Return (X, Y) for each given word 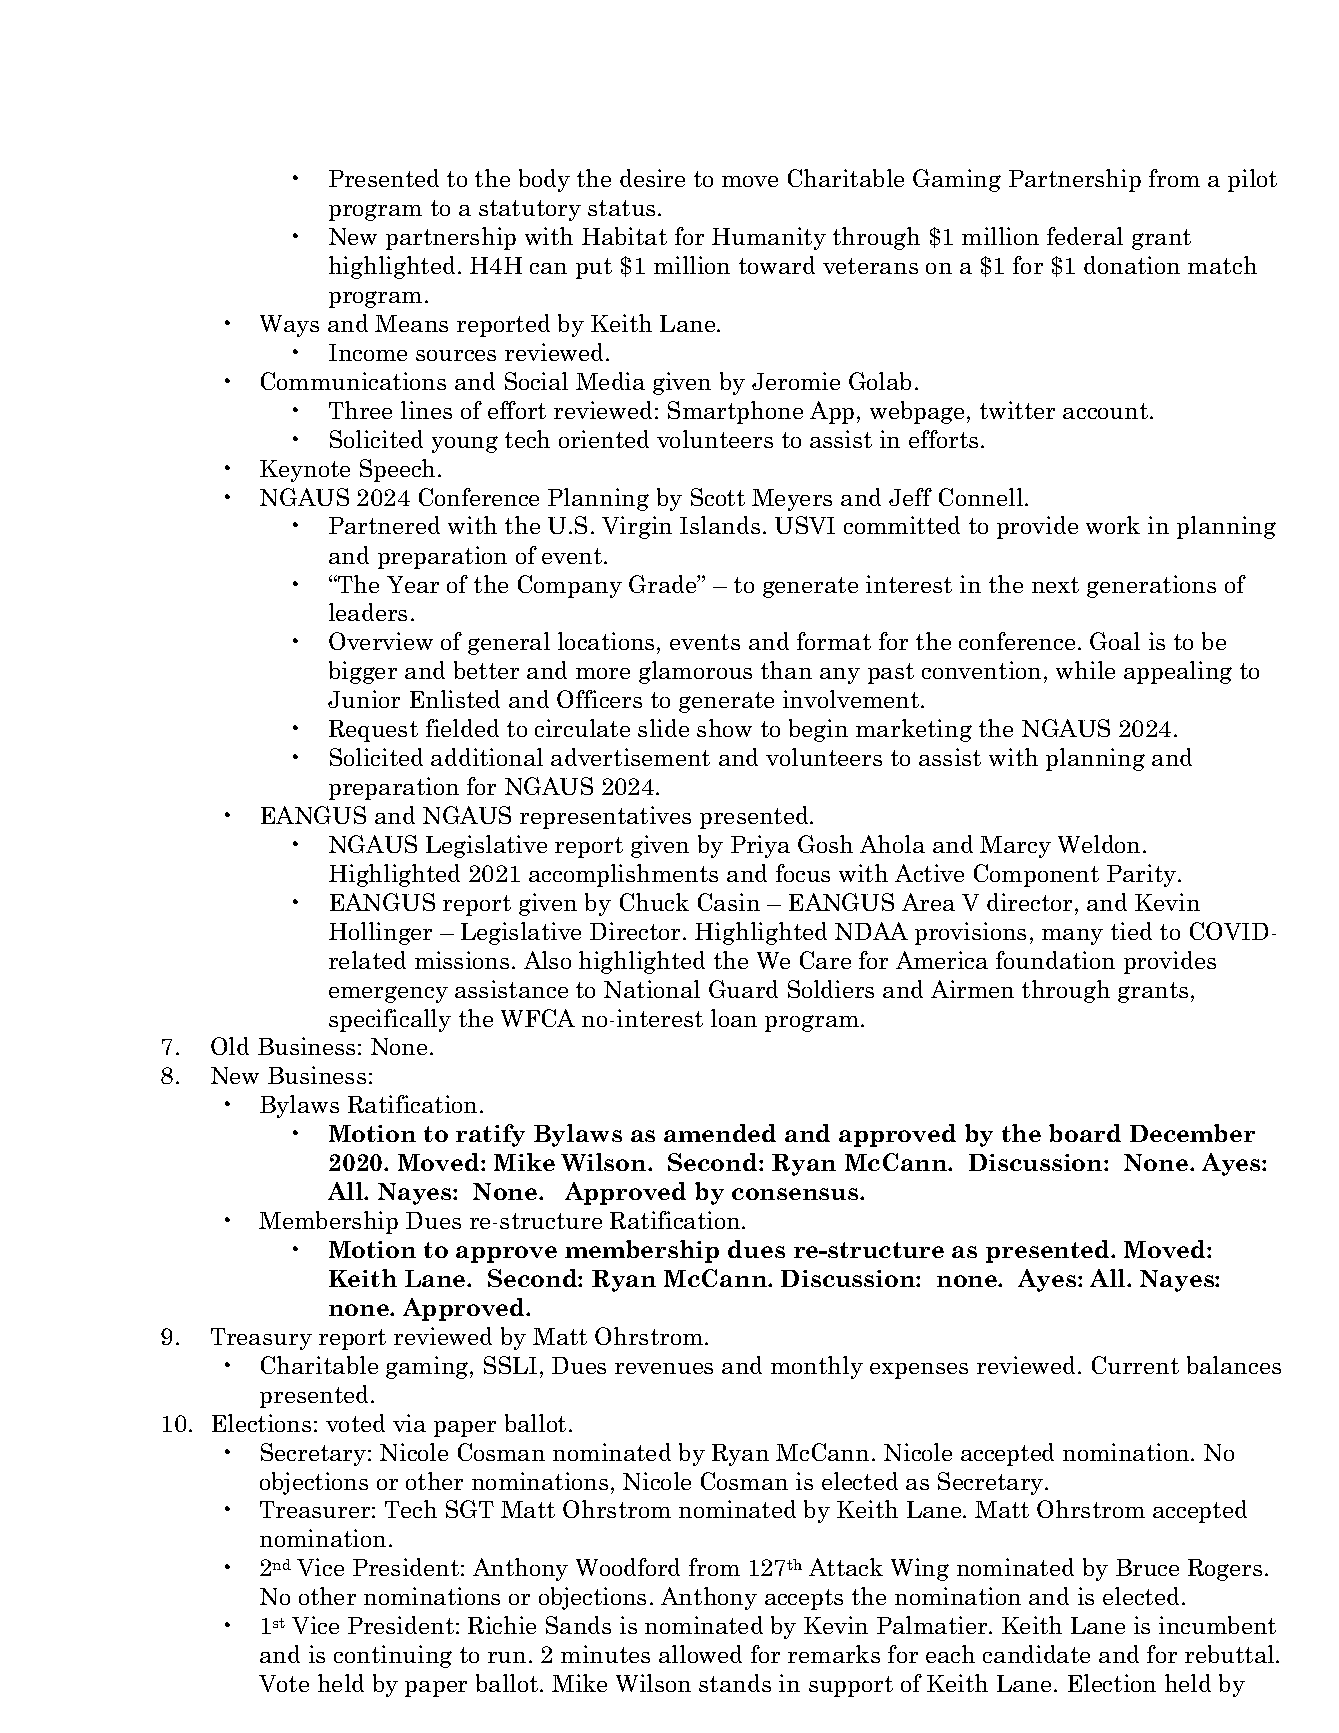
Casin (729, 902)
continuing (393, 1656)
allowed (700, 1654)
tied (1131, 931)
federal (1085, 236)
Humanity (769, 238)
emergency (388, 994)
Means (411, 323)
